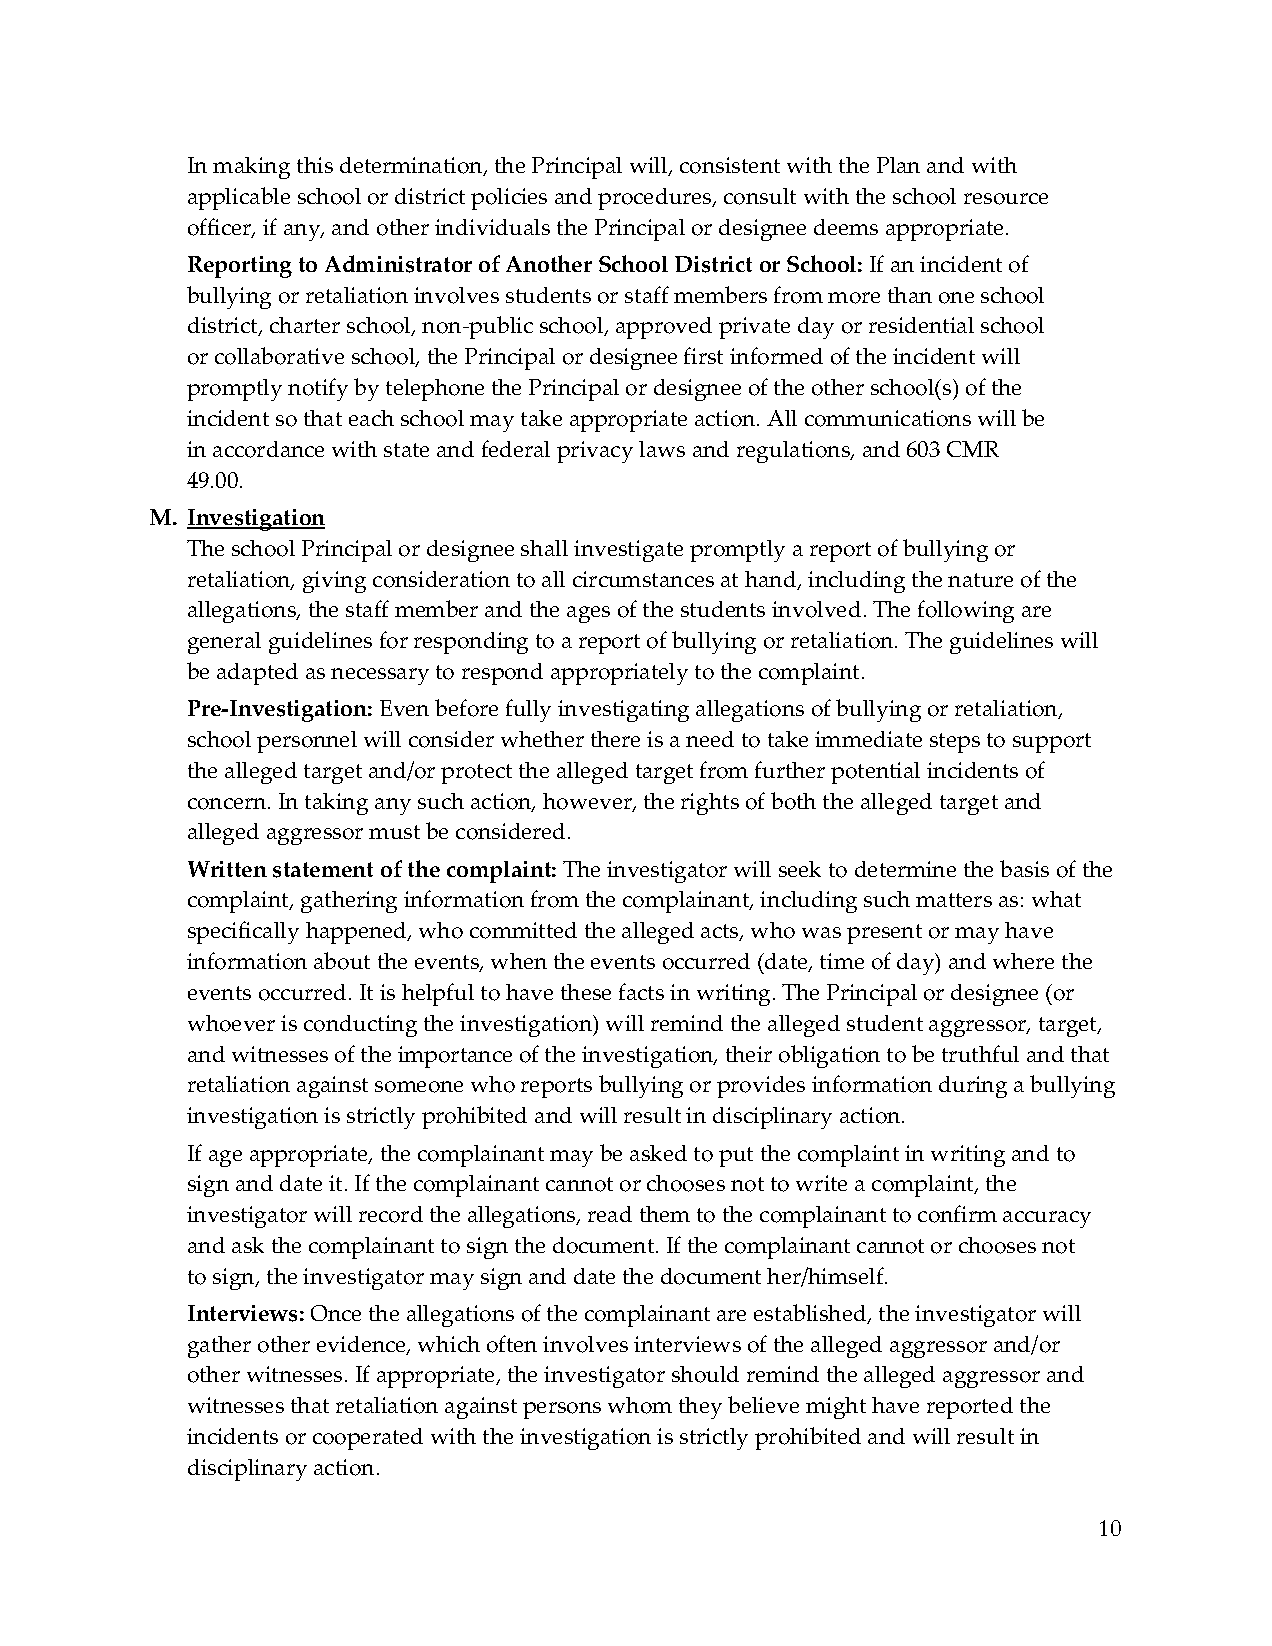 The width and height of the screenshot is (1272, 1646). I want to click on steps, so click(955, 743).
